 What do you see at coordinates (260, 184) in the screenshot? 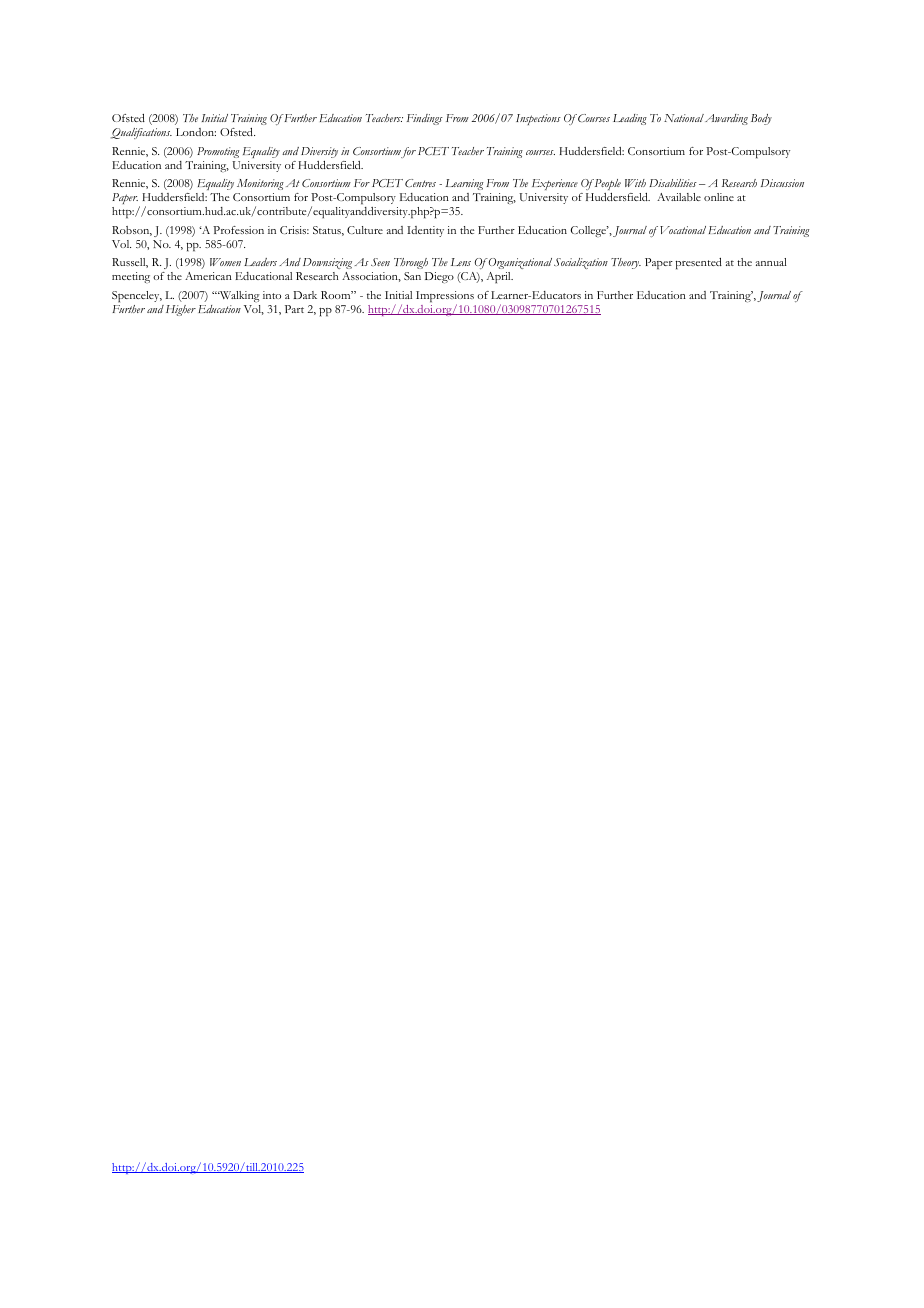
I see `Monitoring` at bounding box center [260, 184].
